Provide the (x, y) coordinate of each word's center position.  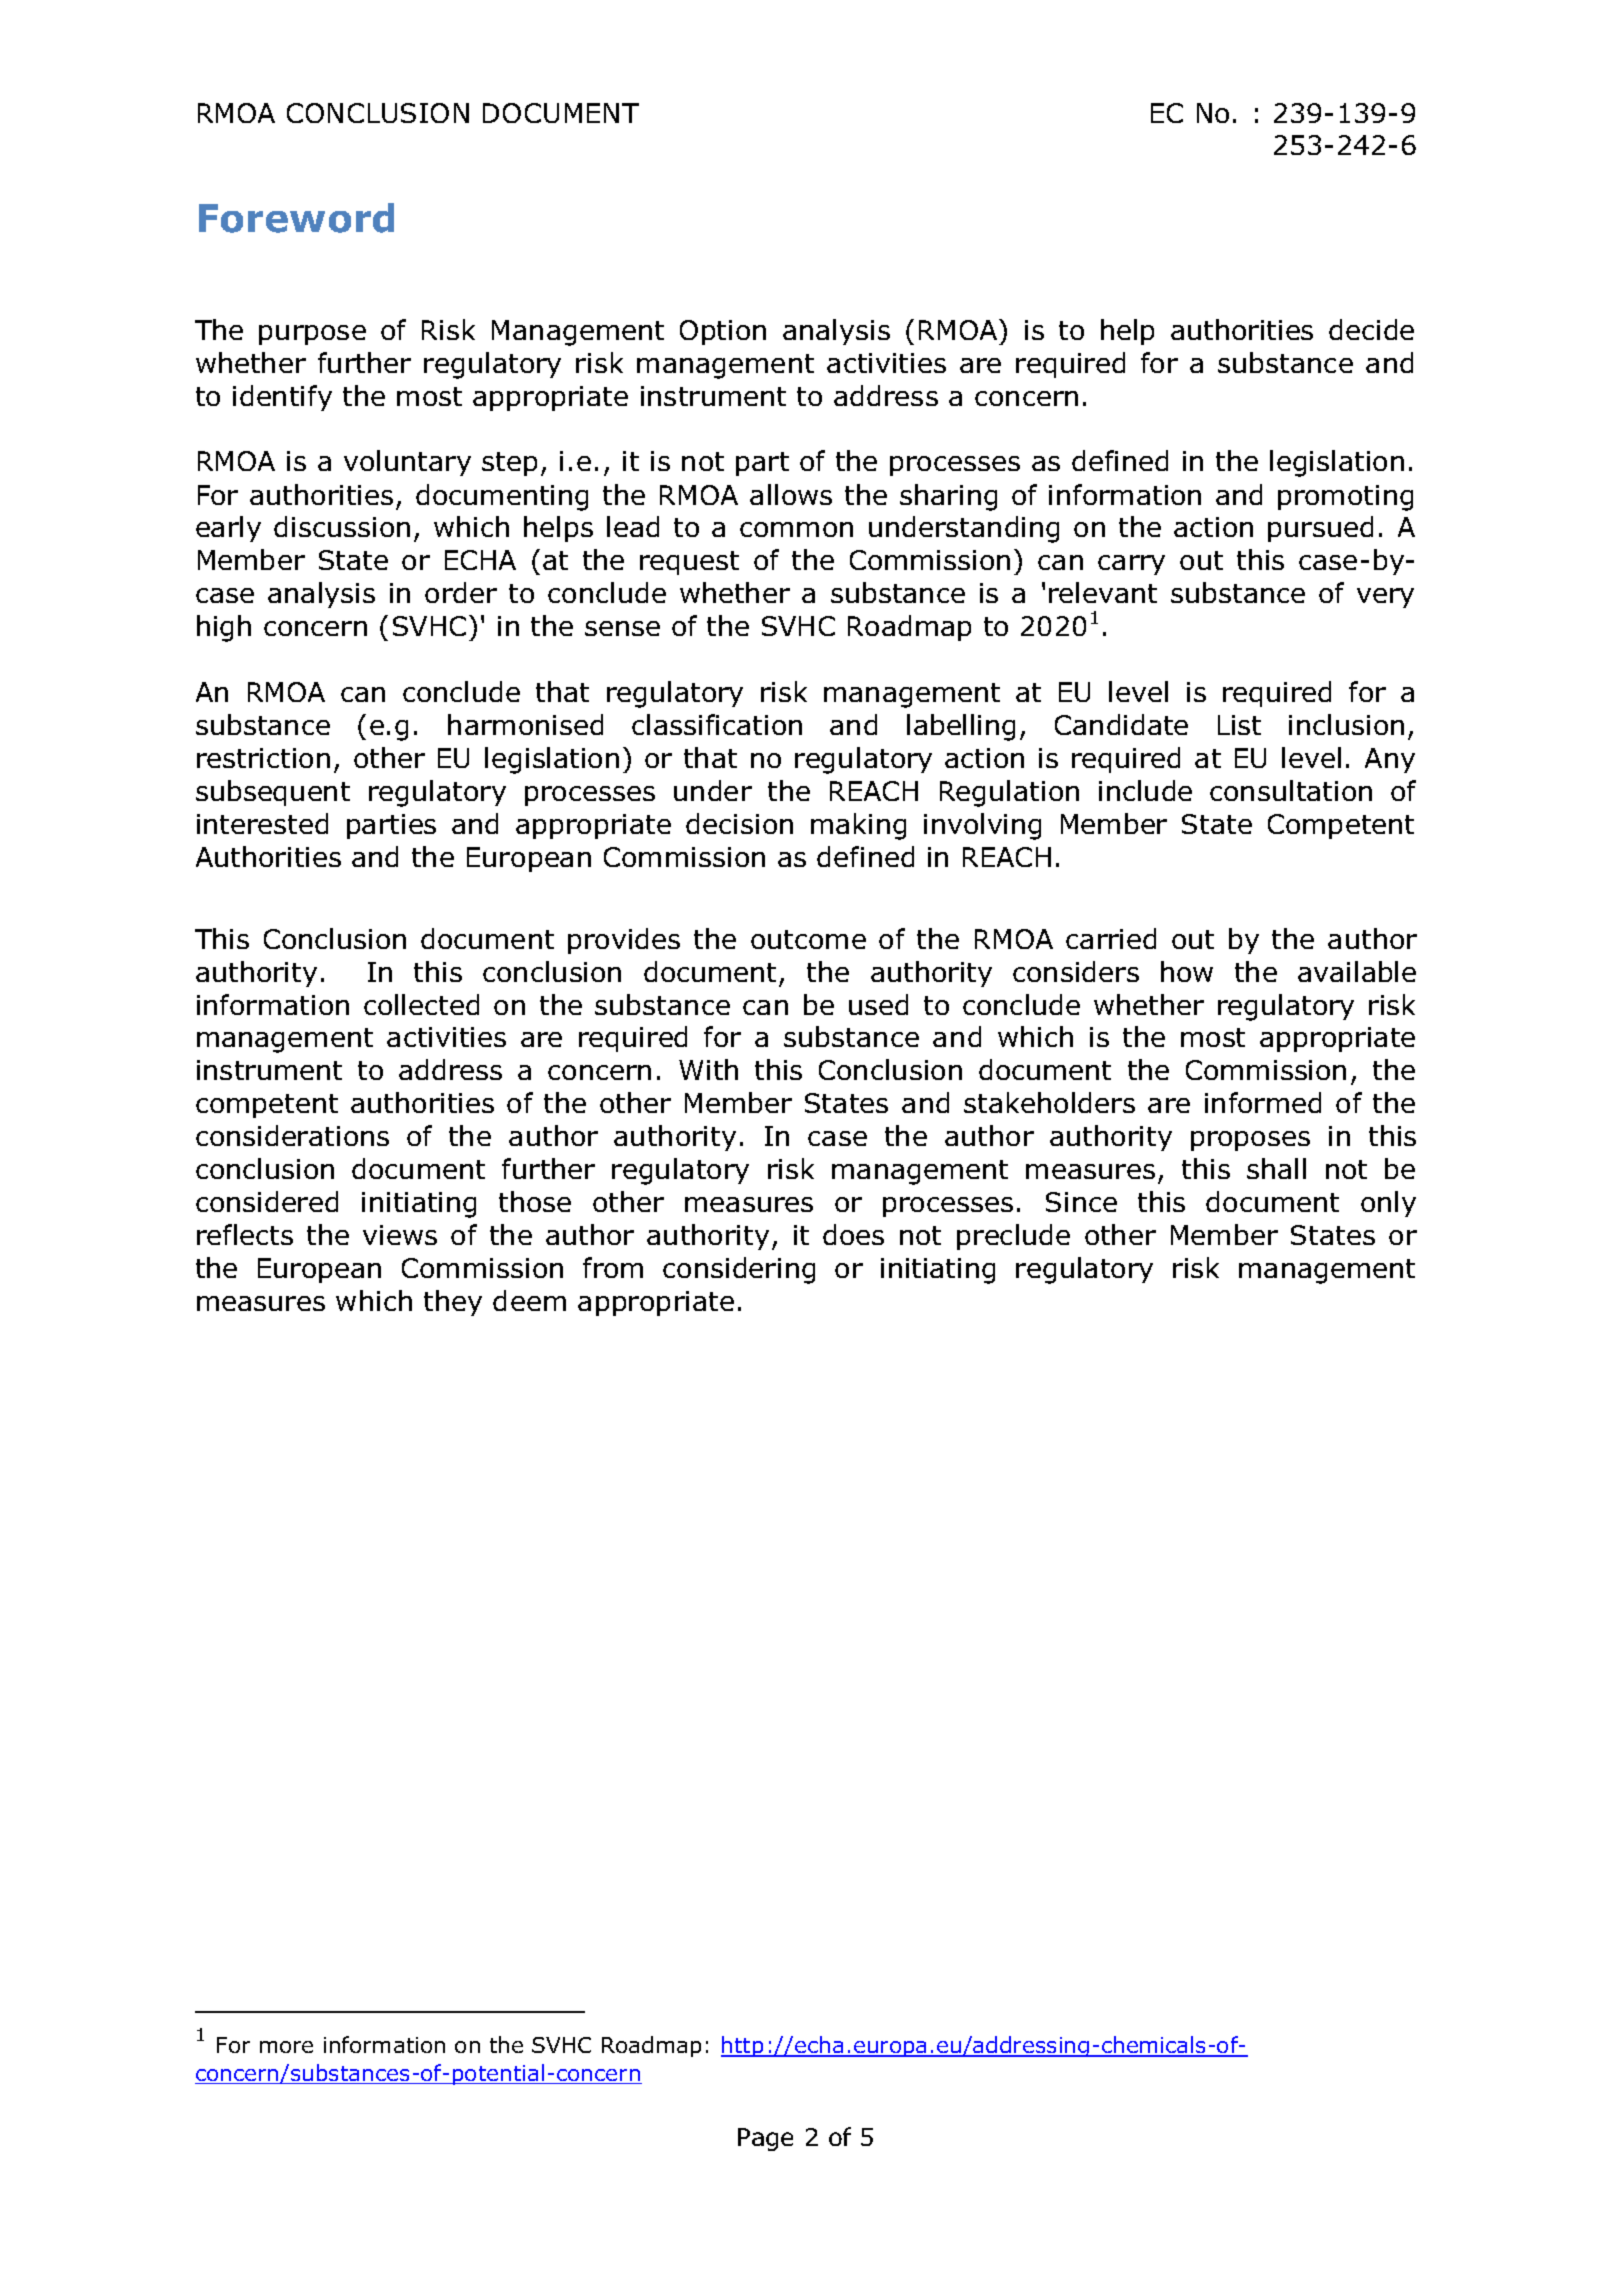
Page (765, 2139)
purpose (312, 335)
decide (1371, 329)
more (286, 2047)
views (400, 1235)
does (853, 1234)
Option (723, 332)
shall (1276, 1168)
